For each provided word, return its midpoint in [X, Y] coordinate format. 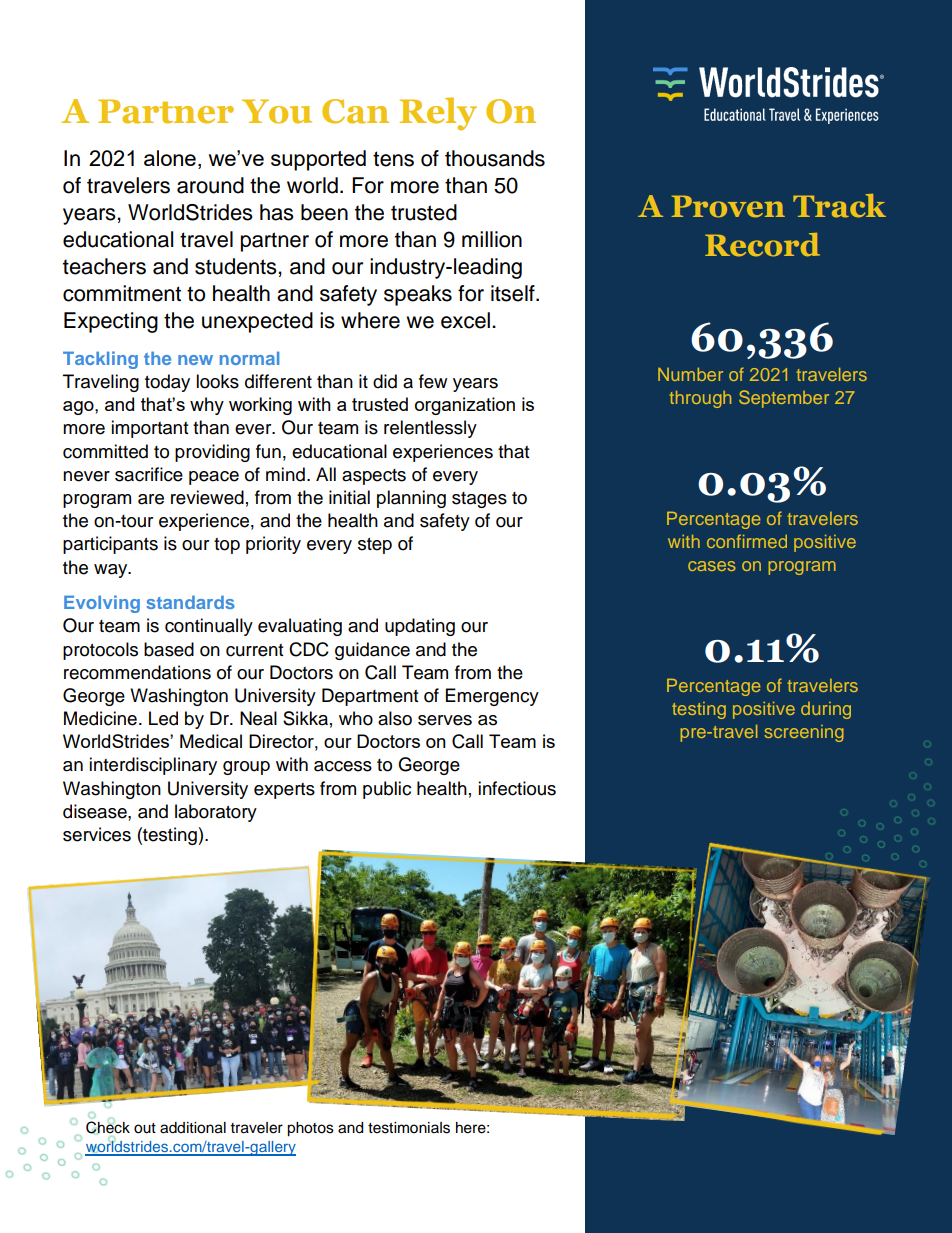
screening [804, 733]
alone [170, 158]
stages [479, 500]
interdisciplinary [153, 766]
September [784, 399]
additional [193, 1128]
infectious [517, 788]
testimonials [409, 1128]
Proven [728, 206]
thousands [495, 158]
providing [212, 453]
